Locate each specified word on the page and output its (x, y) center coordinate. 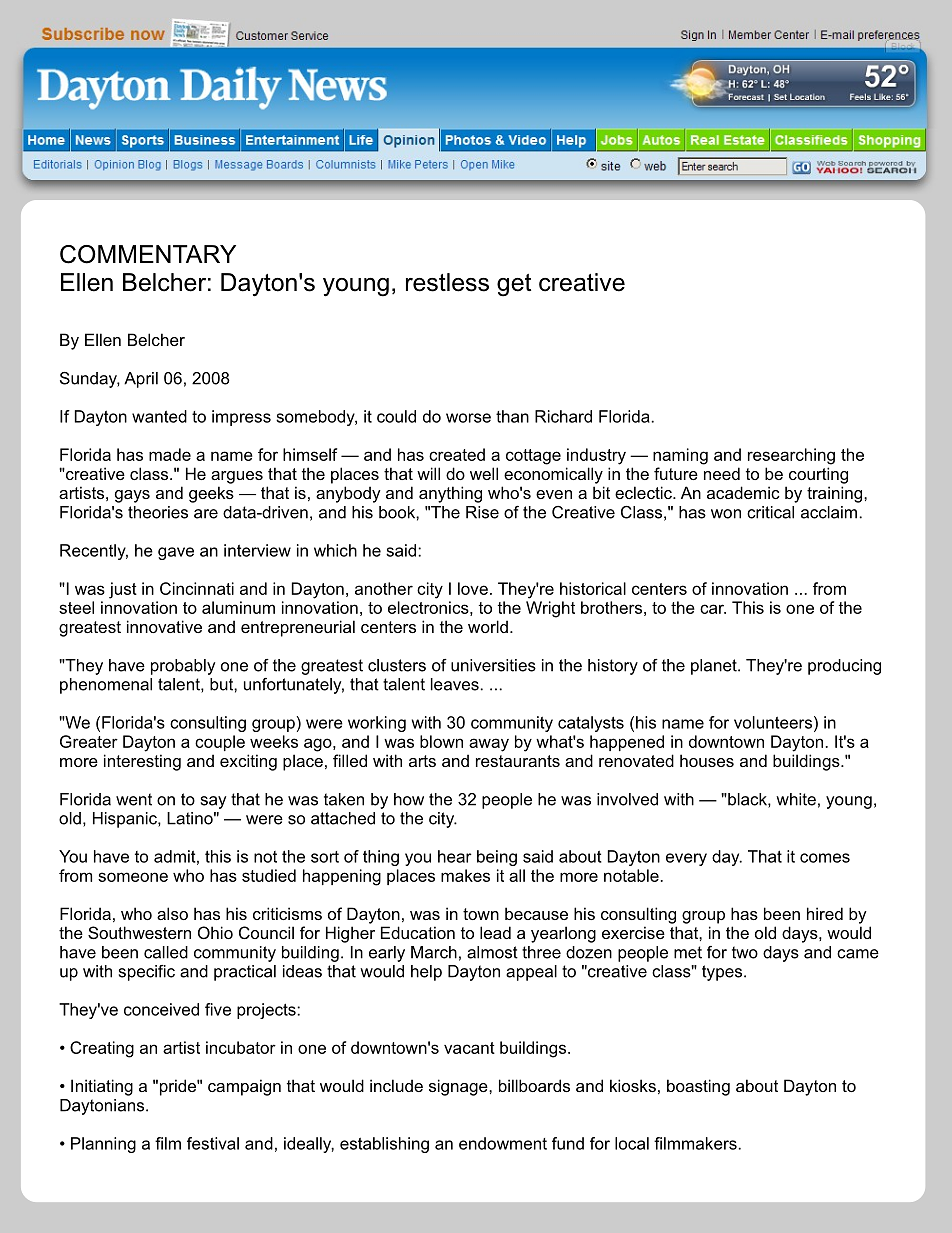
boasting (698, 1087)
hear (455, 856)
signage (459, 1087)
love (473, 588)
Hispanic (126, 820)
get (514, 285)
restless (447, 282)
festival (213, 1143)
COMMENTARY (148, 254)
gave (176, 553)
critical (770, 512)
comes (825, 858)
